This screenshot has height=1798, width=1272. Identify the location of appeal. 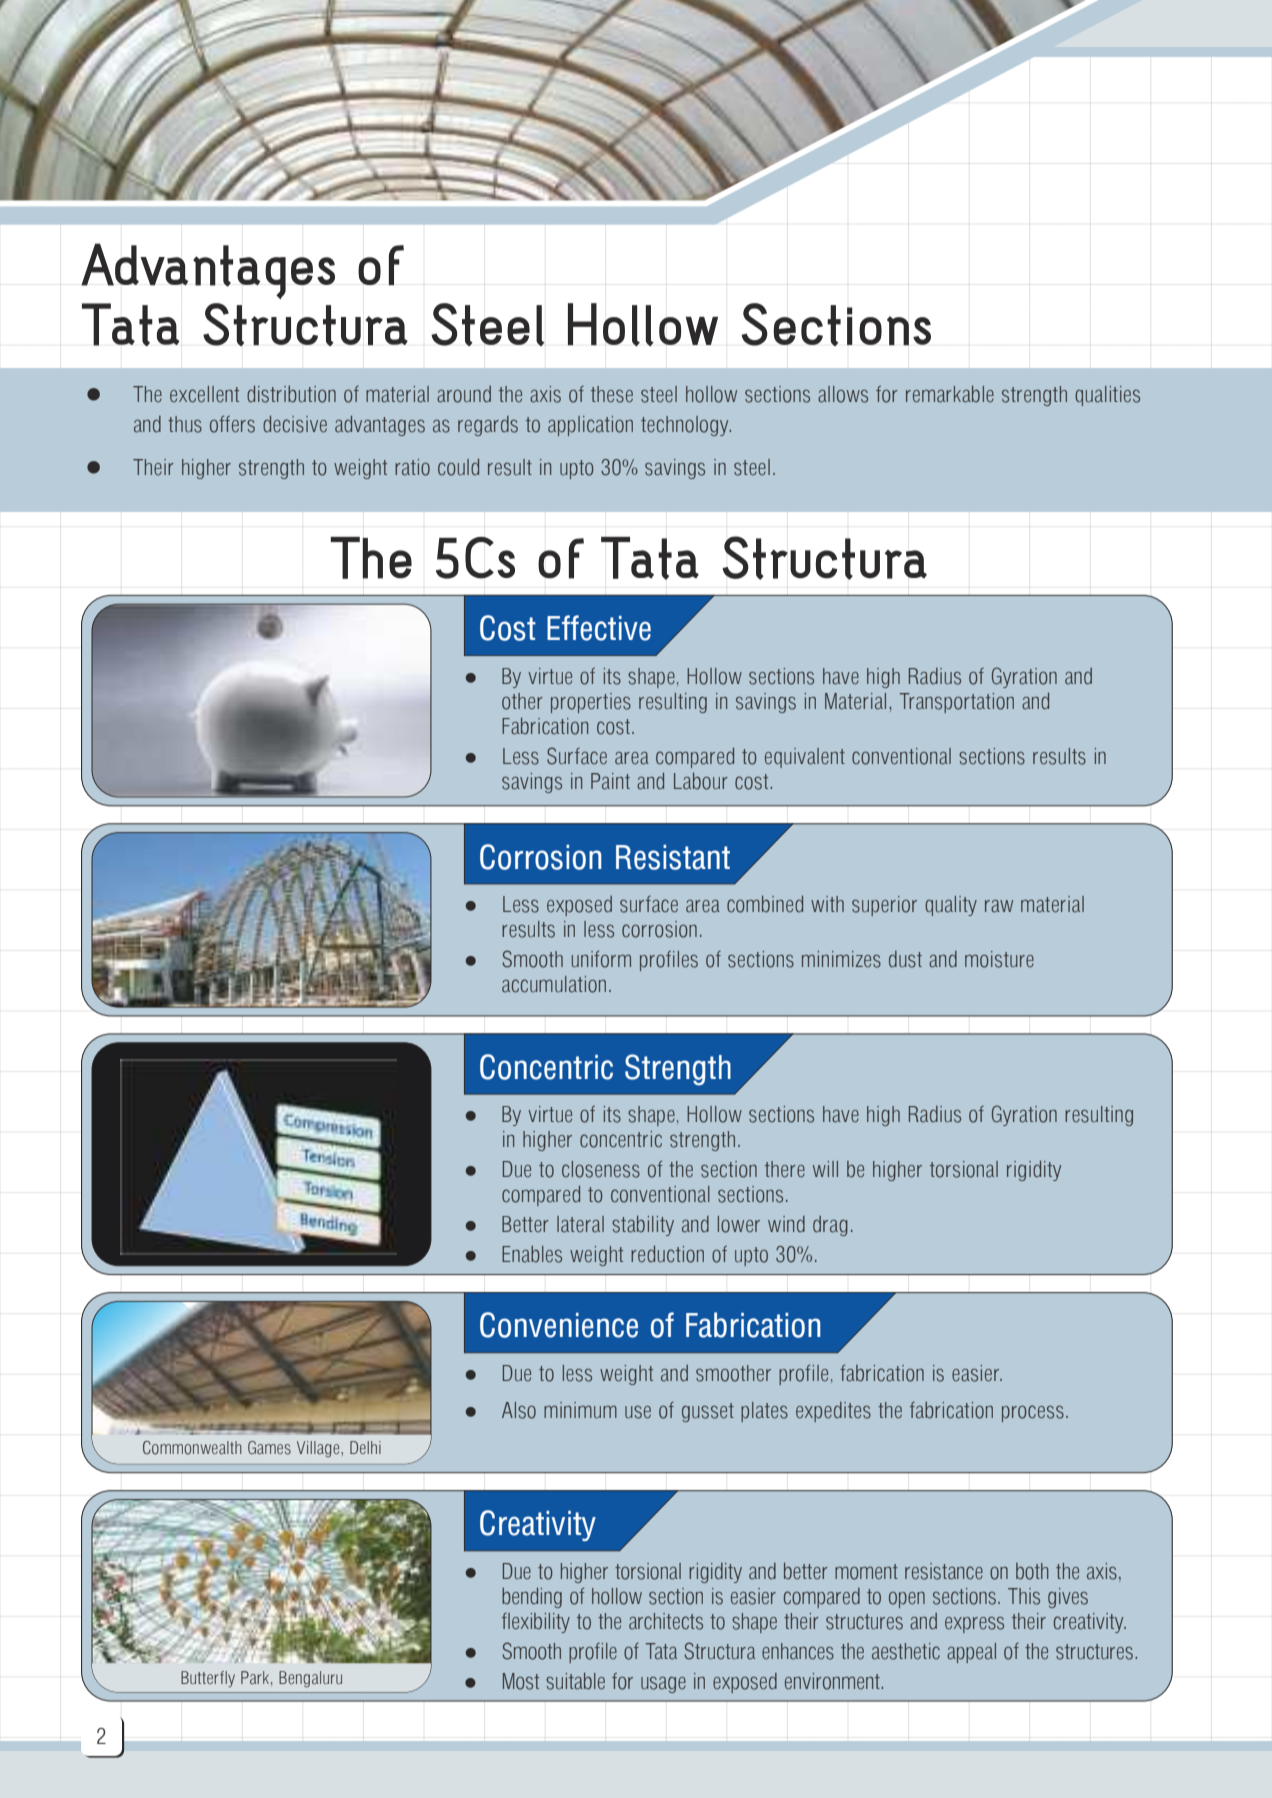
(971, 1653).
